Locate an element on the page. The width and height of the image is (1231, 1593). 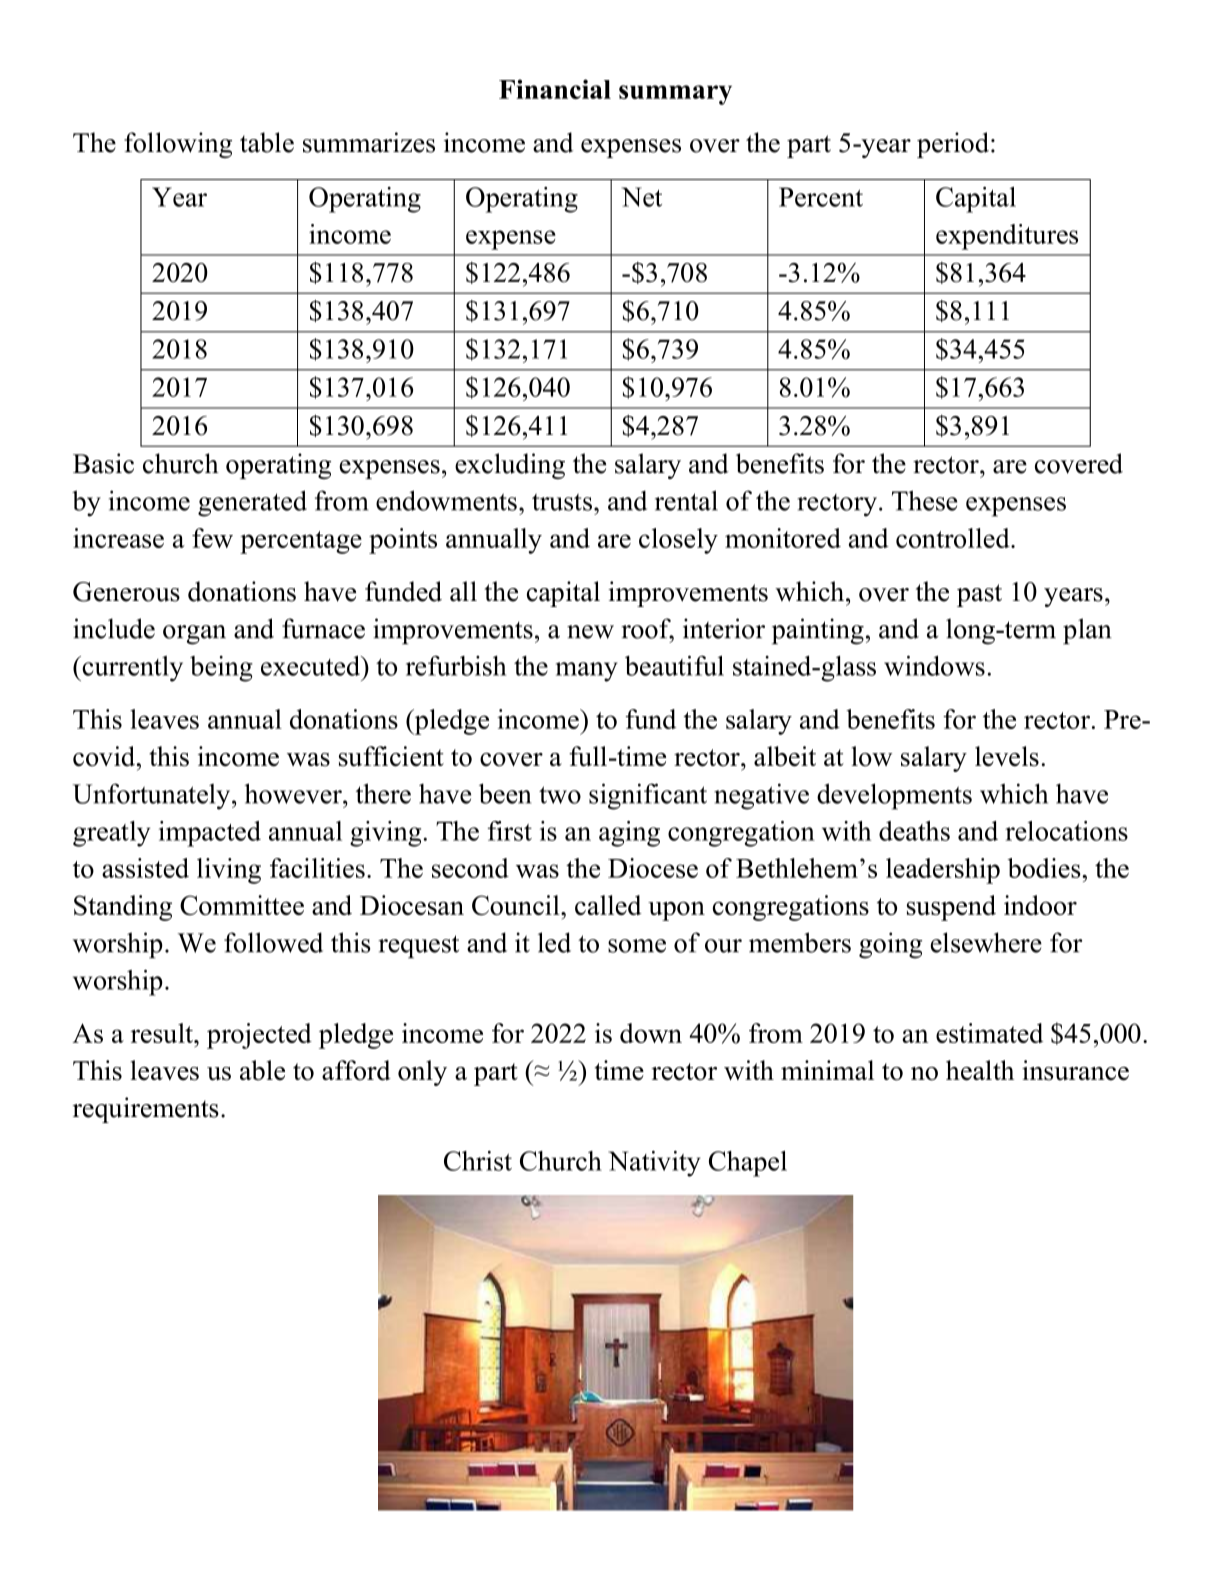
Financial is located at coordinates (555, 89).
